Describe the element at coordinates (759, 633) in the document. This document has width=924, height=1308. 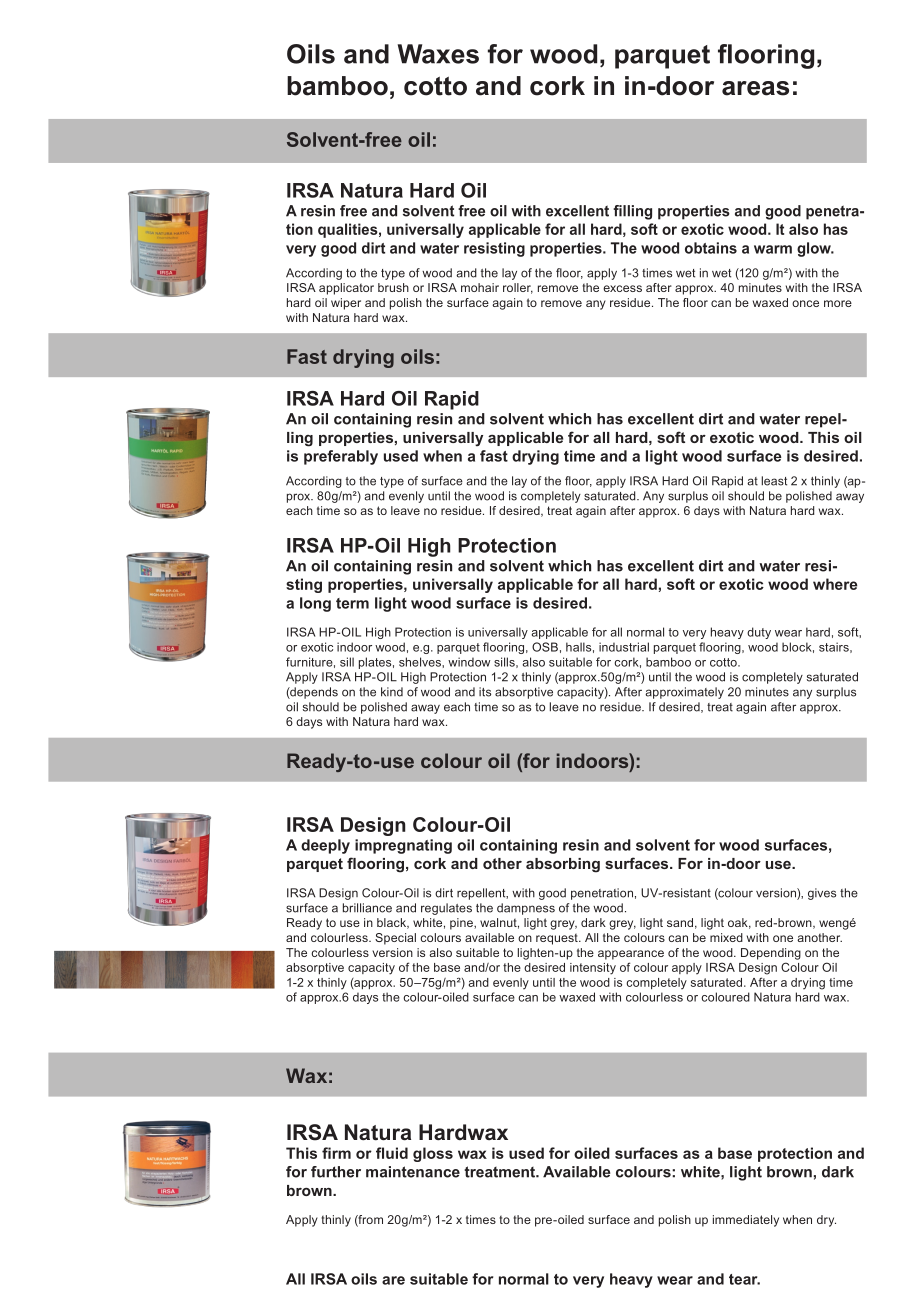
I see `duty` at that location.
